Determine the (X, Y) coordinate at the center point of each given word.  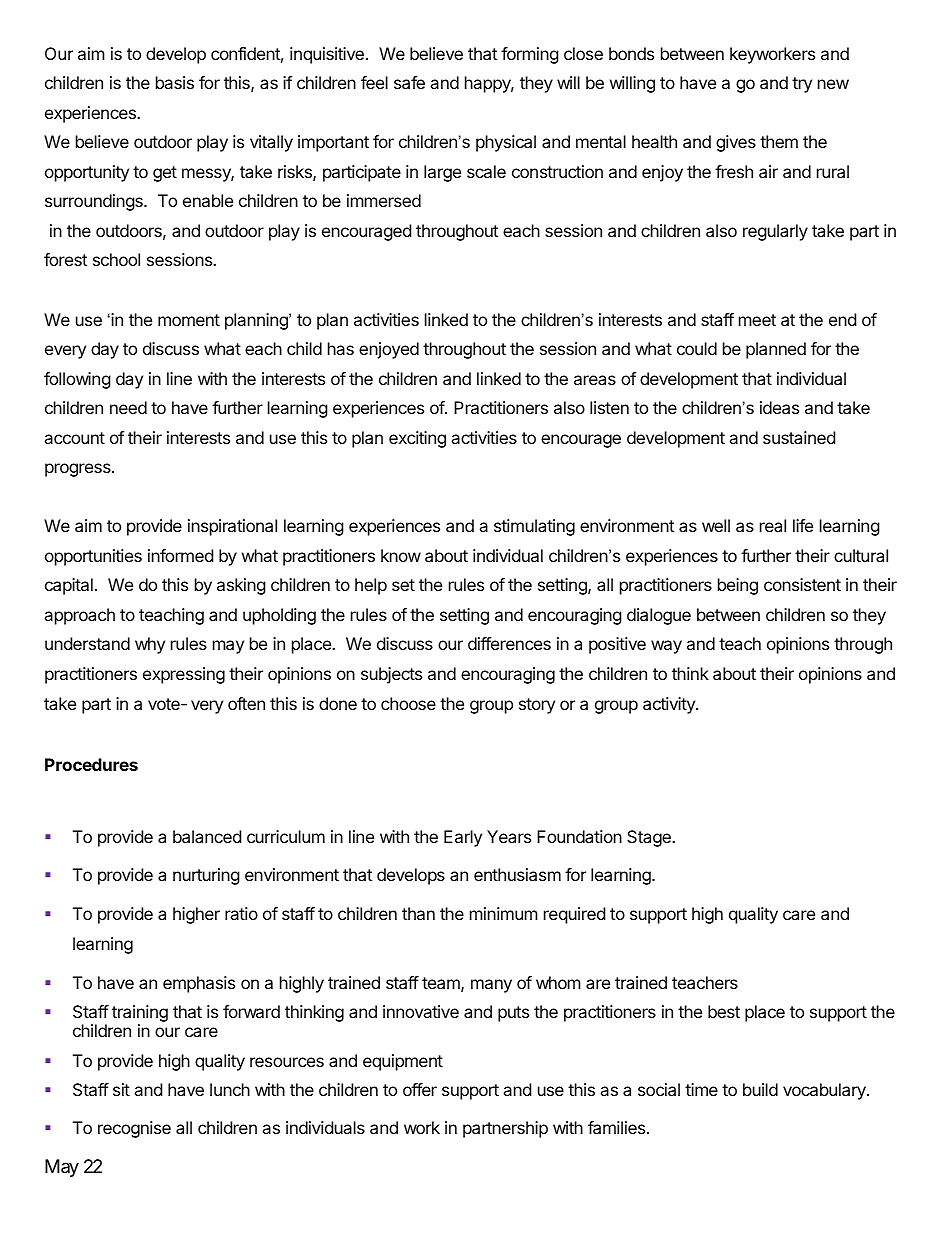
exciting (417, 439)
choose (408, 703)
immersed (384, 200)
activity (670, 705)
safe (409, 82)
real (773, 525)
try (802, 85)
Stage (650, 838)
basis (175, 82)
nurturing (206, 876)
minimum (504, 913)
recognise (134, 1129)
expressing (184, 675)
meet (757, 320)
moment (189, 320)
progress (79, 470)
